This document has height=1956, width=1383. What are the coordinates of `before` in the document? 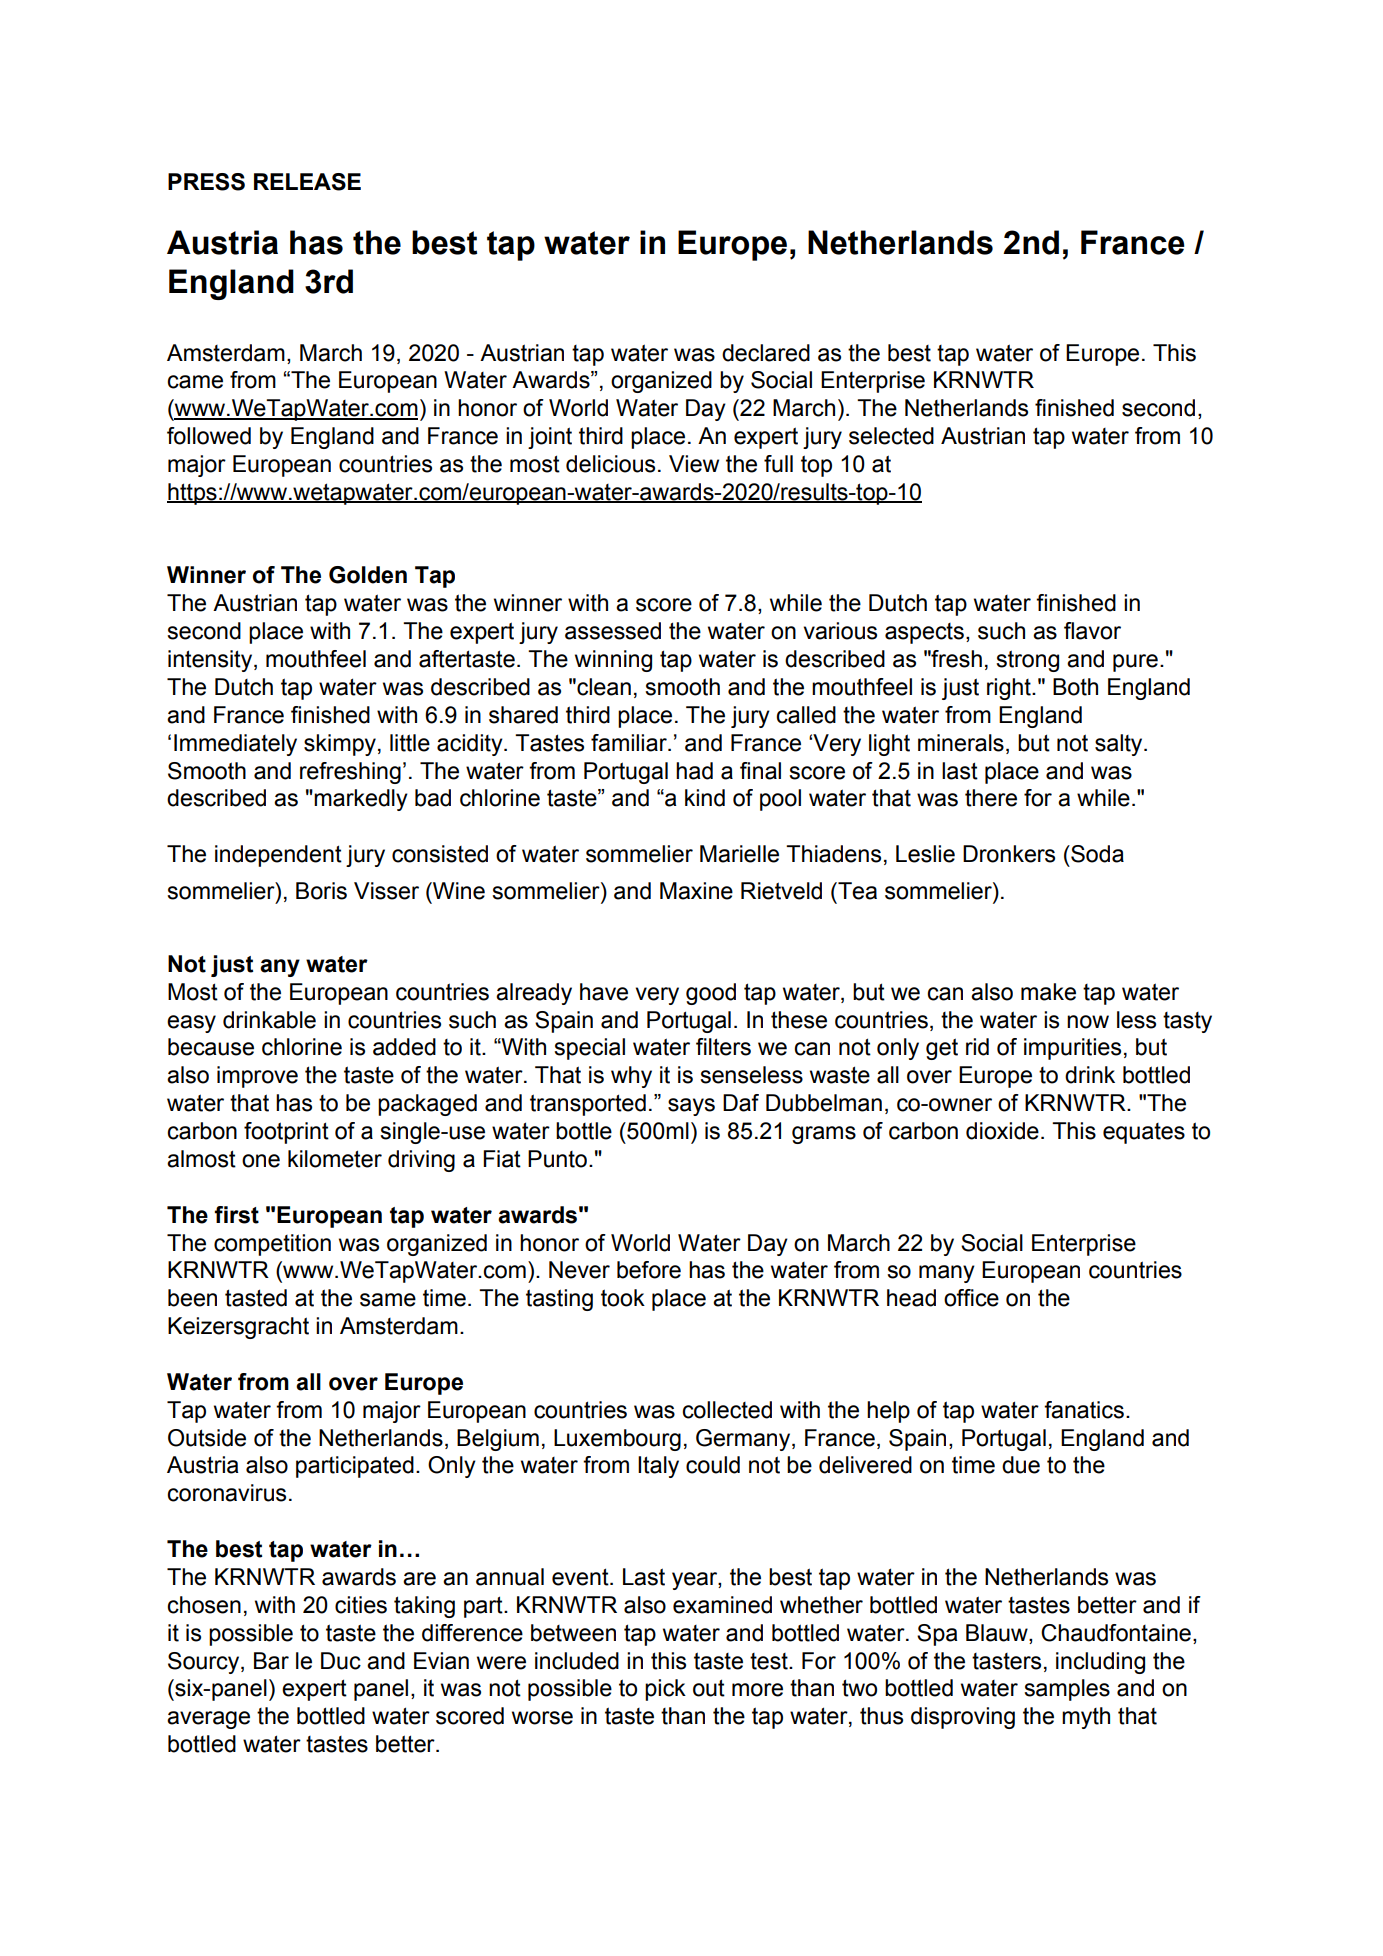 It's located at (649, 1270).
